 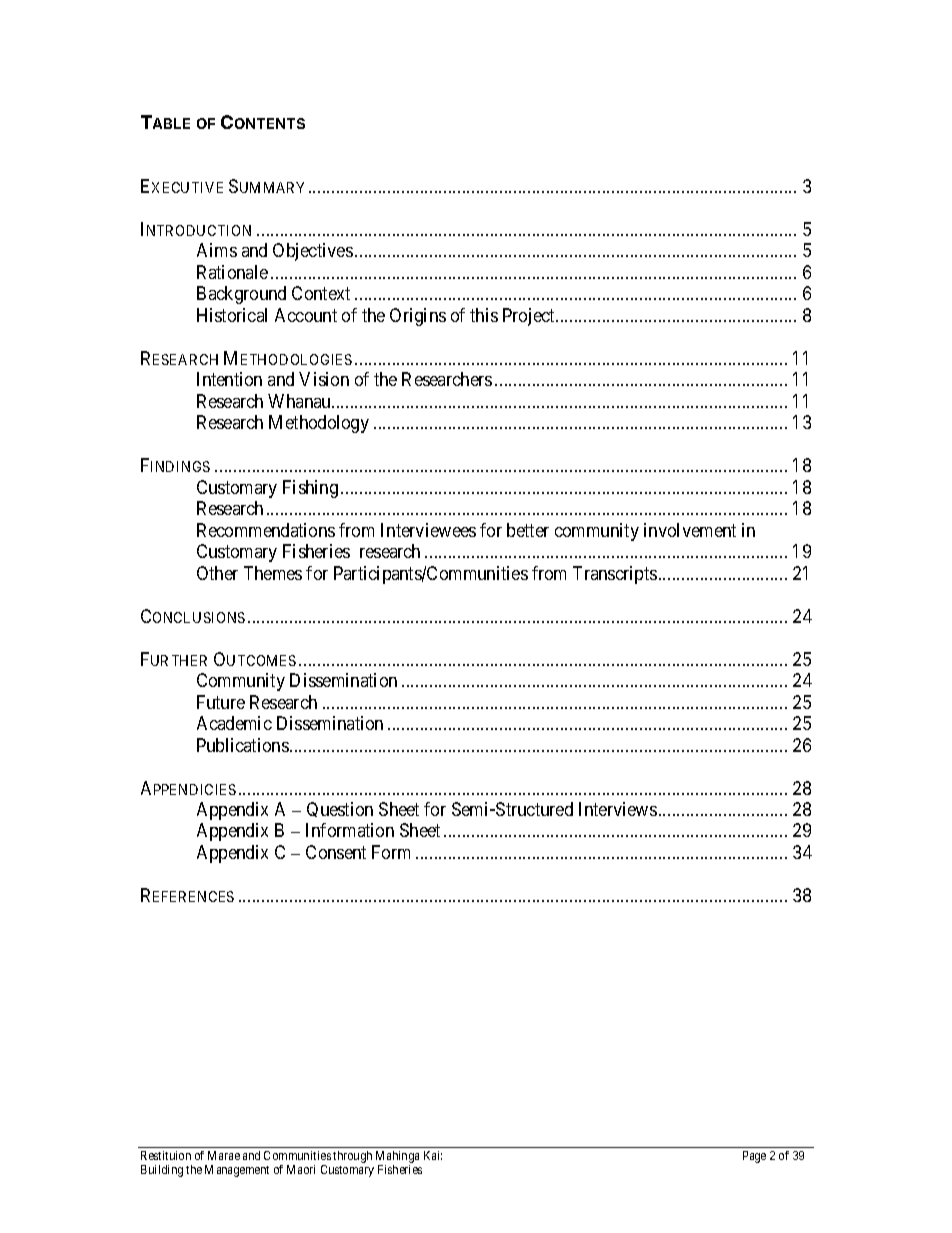 What do you see at coordinates (530, 317) in the screenshot?
I see `Project` at bounding box center [530, 317].
